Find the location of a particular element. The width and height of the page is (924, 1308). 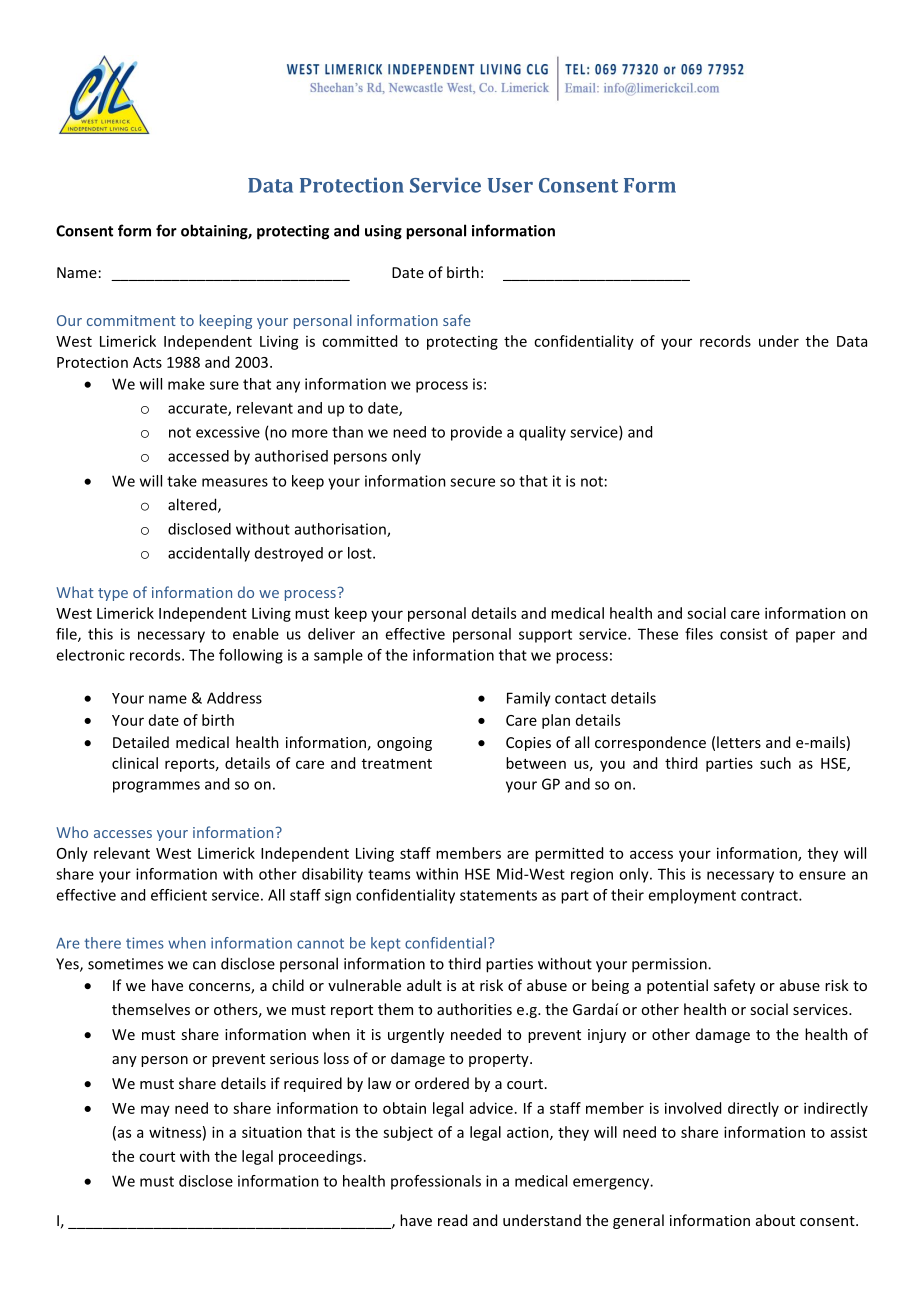

professionals is located at coordinates (436, 1182).
